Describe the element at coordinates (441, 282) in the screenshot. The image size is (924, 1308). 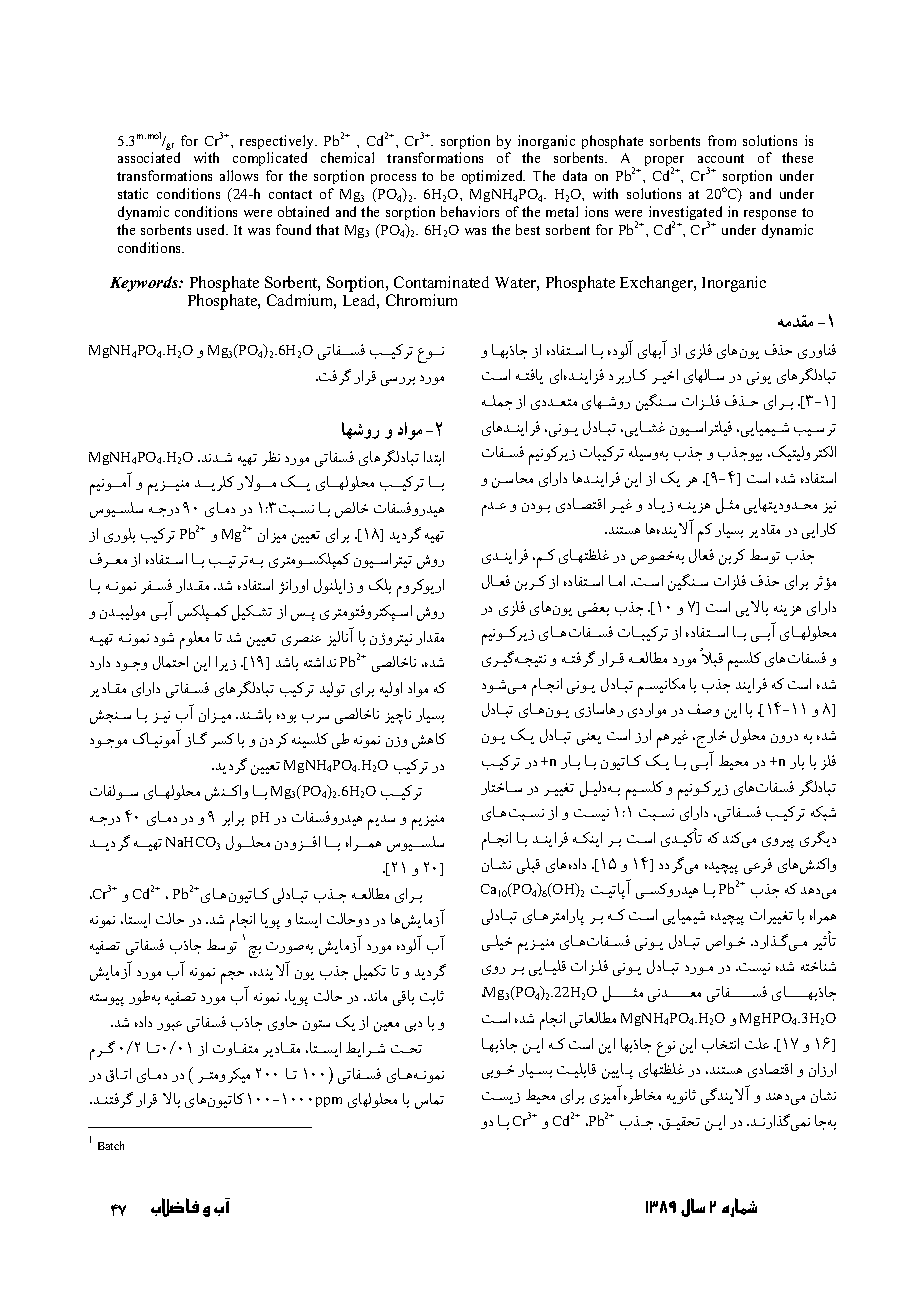
I see `Contaminated` at that location.
